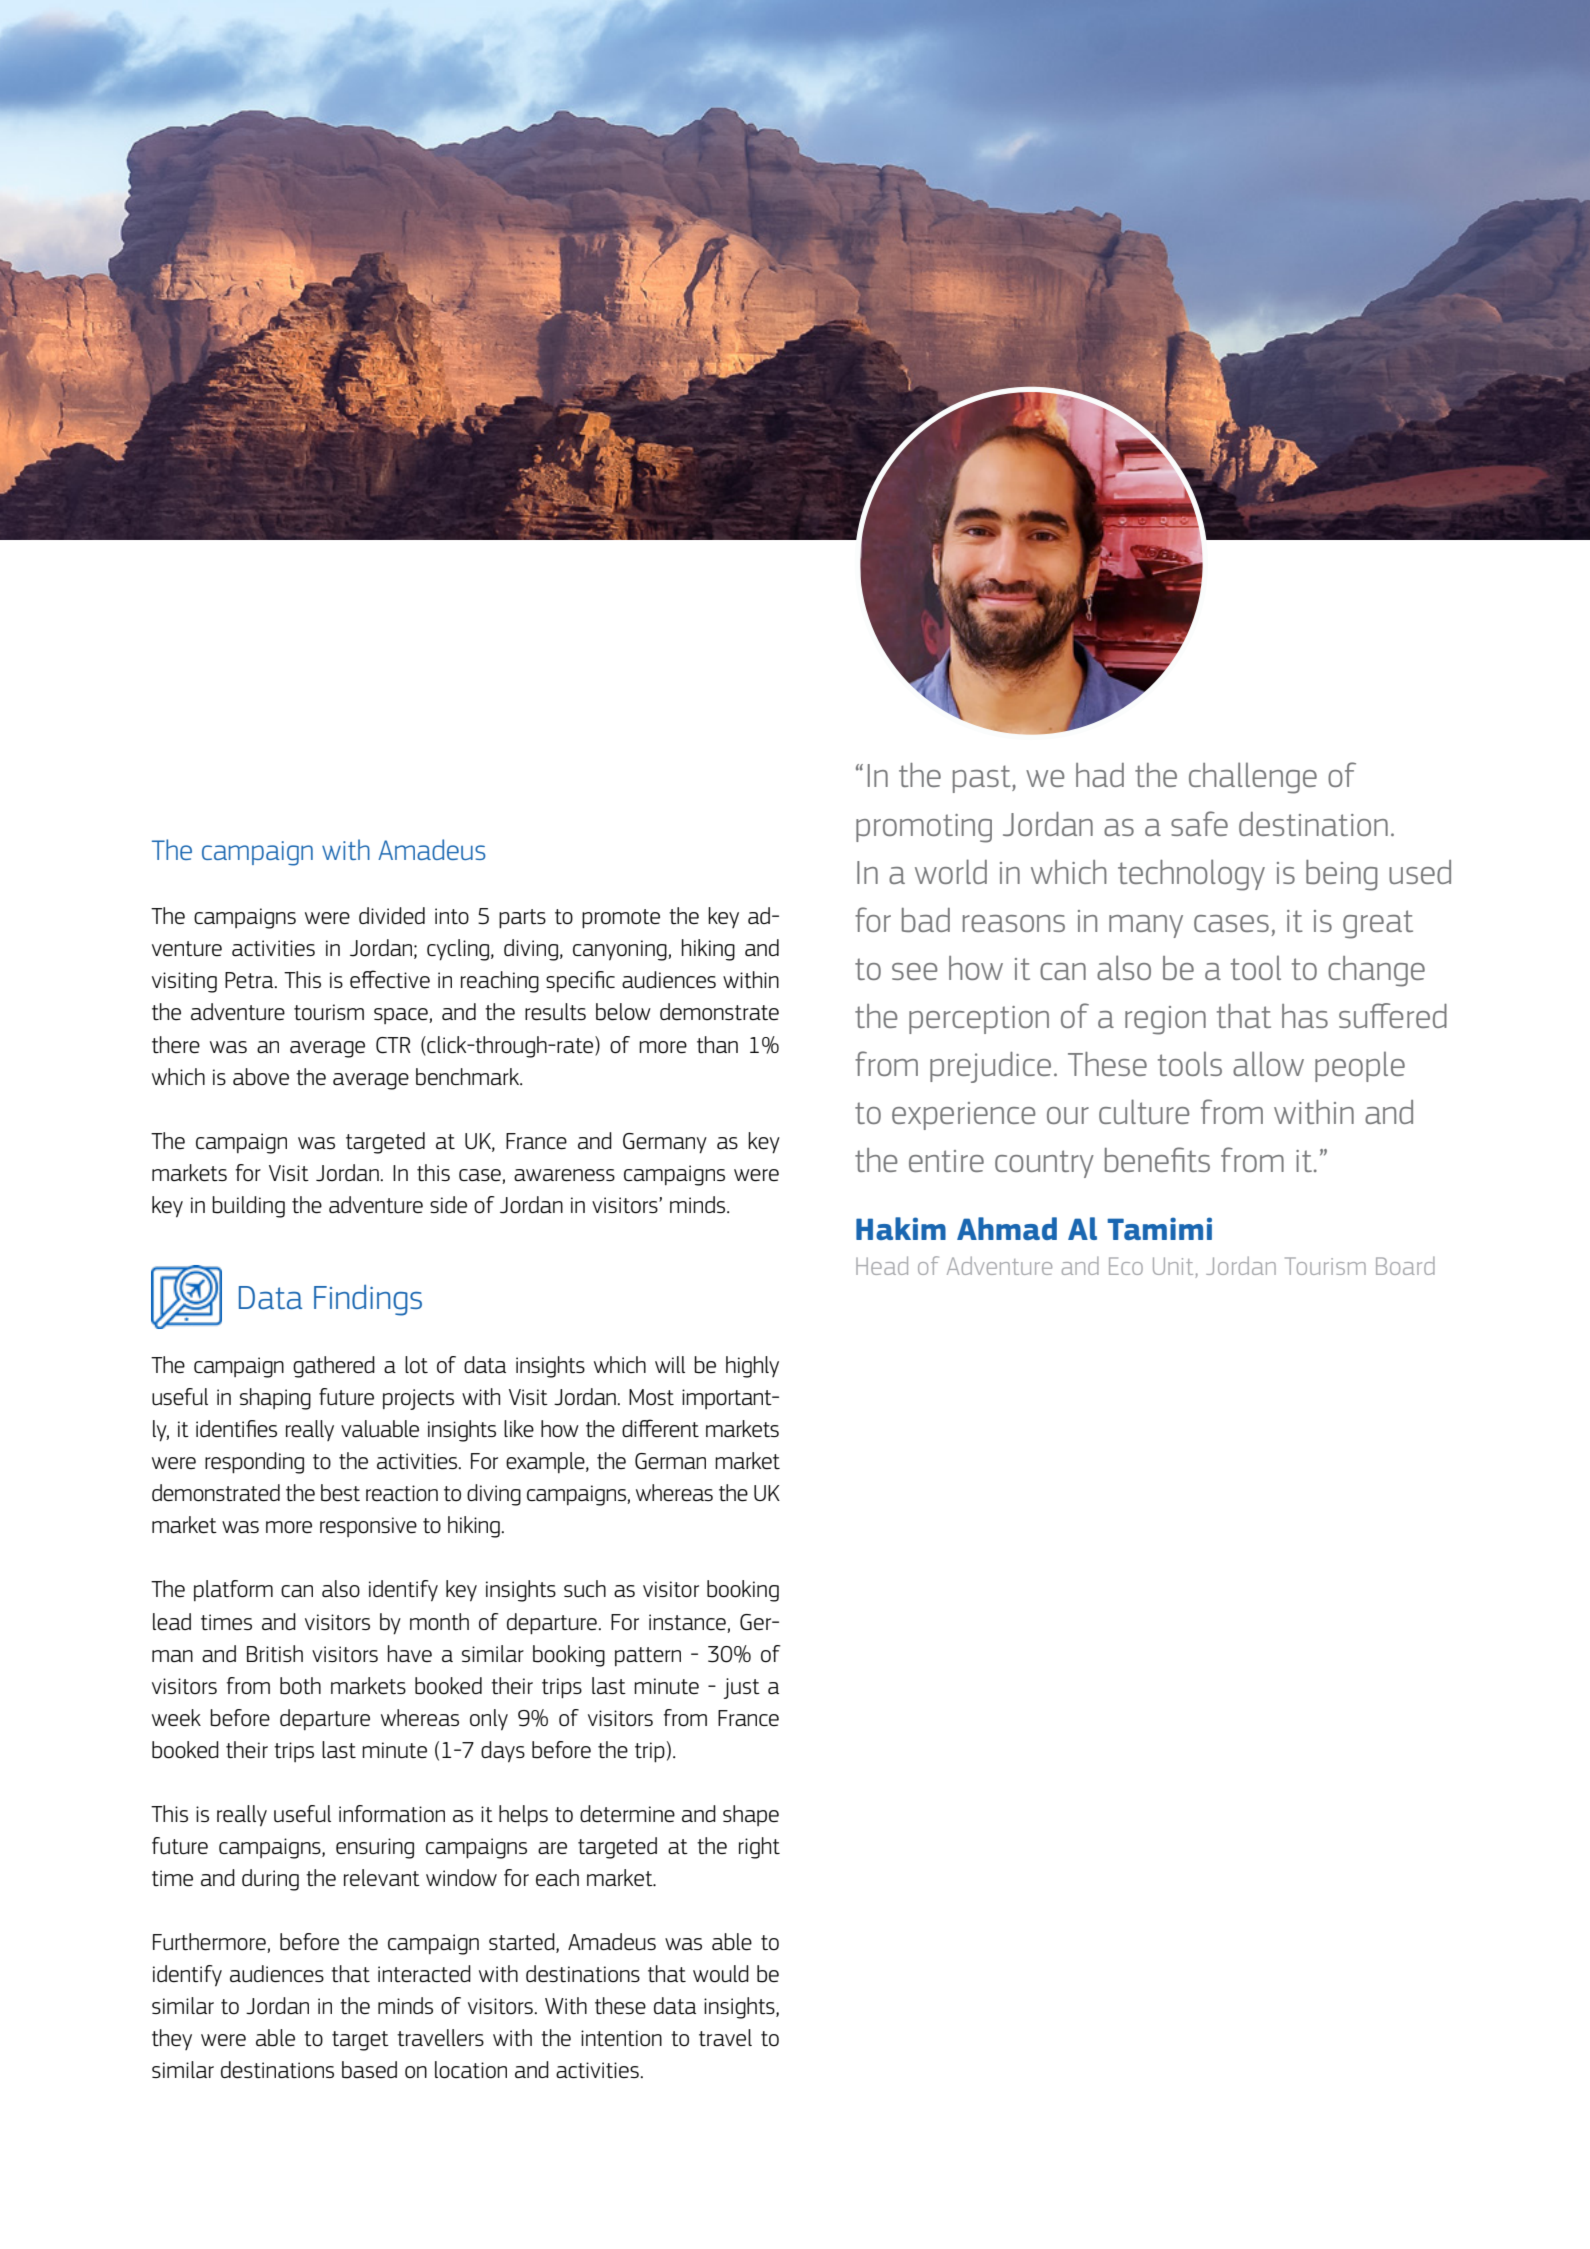  I want to click on promoting, so click(924, 828).
